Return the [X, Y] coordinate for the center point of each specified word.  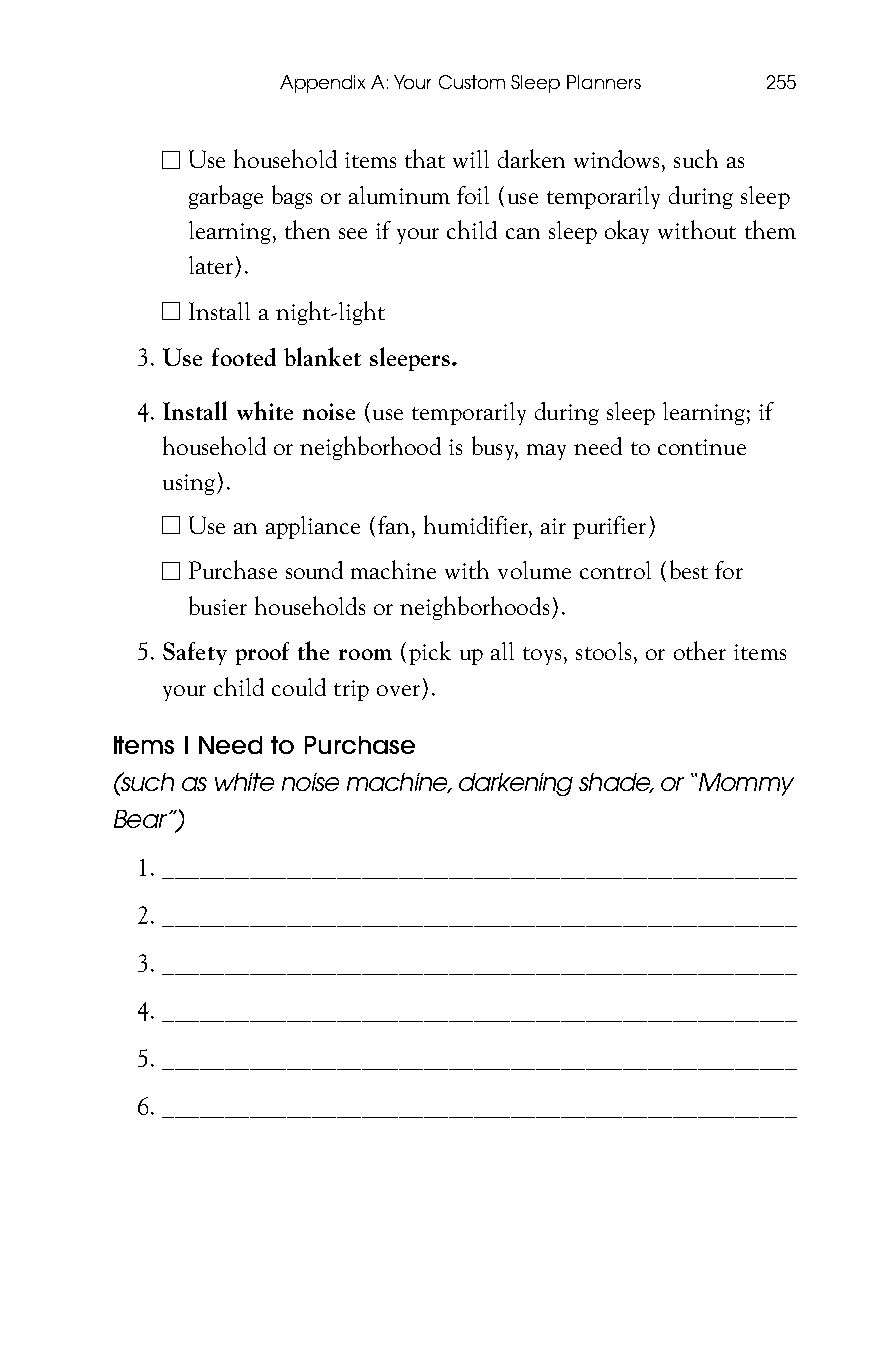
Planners [604, 82]
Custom [472, 82]
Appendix [322, 84]
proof [262, 653]
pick [430, 653]
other [700, 650]
